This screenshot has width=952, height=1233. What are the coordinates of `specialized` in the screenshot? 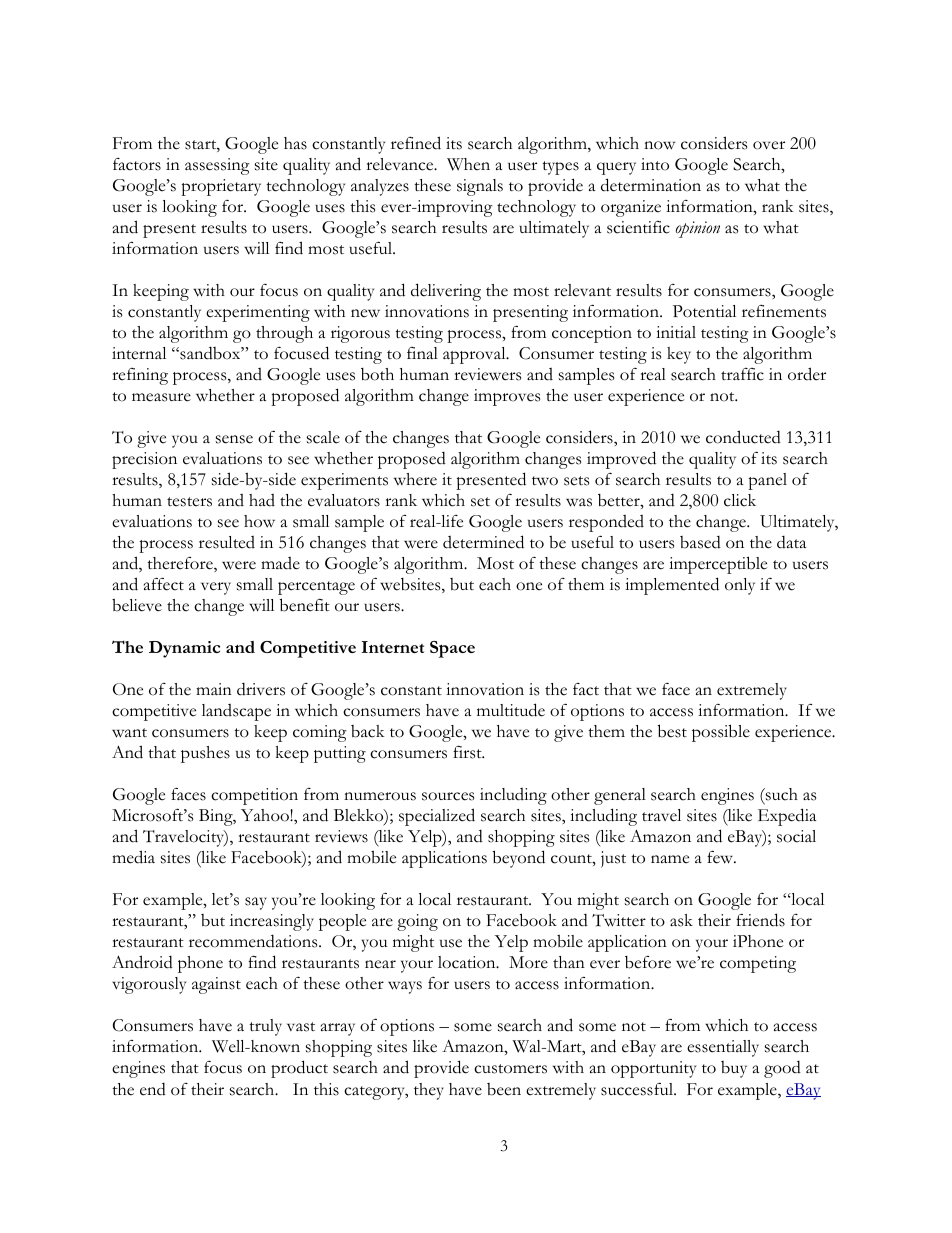 It's located at (437, 817).
